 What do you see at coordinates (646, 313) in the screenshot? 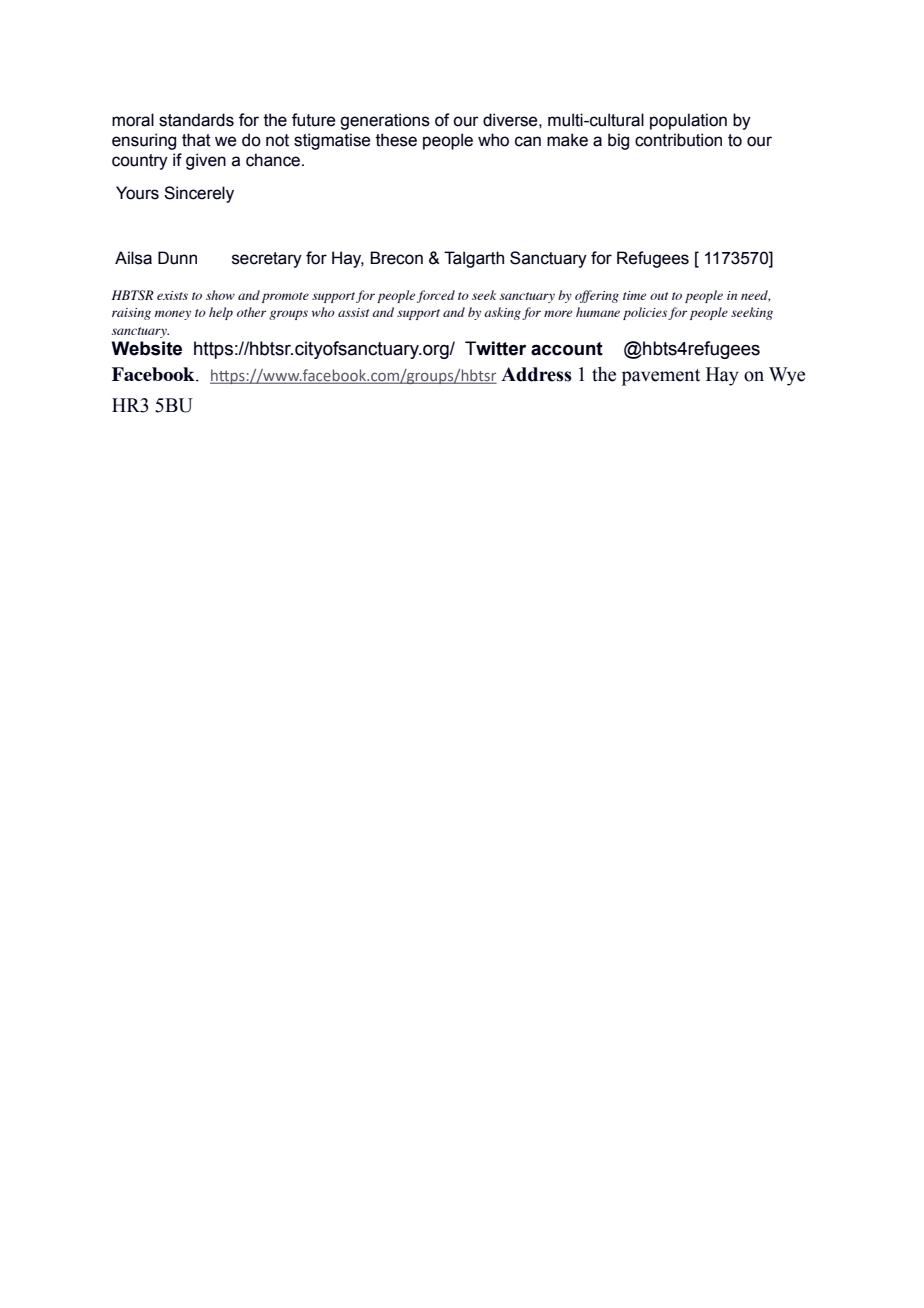
I see `policies` at bounding box center [646, 313].
